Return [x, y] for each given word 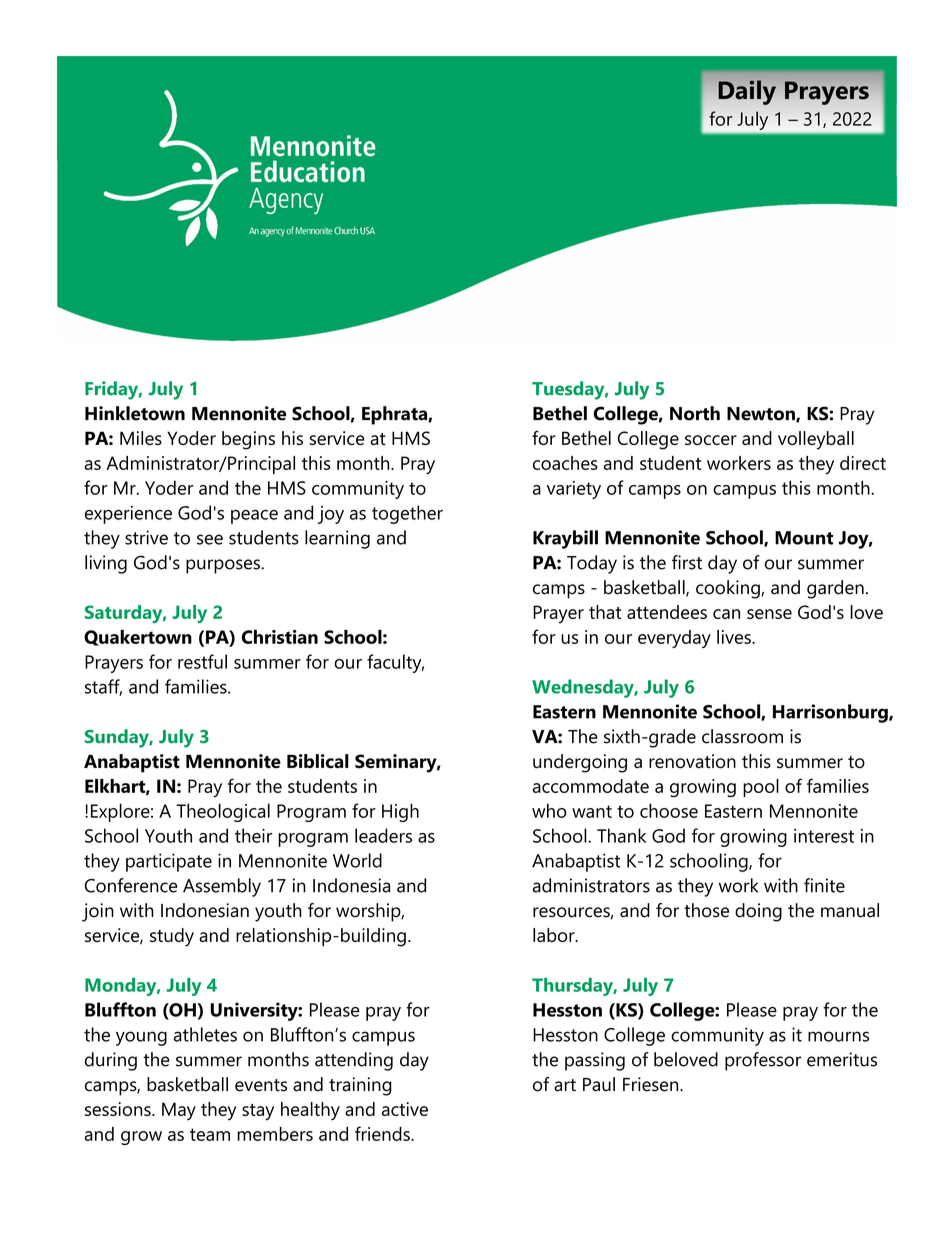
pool [761, 788]
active [405, 1109]
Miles [141, 438]
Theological [223, 812]
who [549, 810]
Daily [747, 92]
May [179, 1111]
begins [248, 440]
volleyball [816, 440]
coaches [565, 463]
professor [763, 1061]
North [695, 413]
